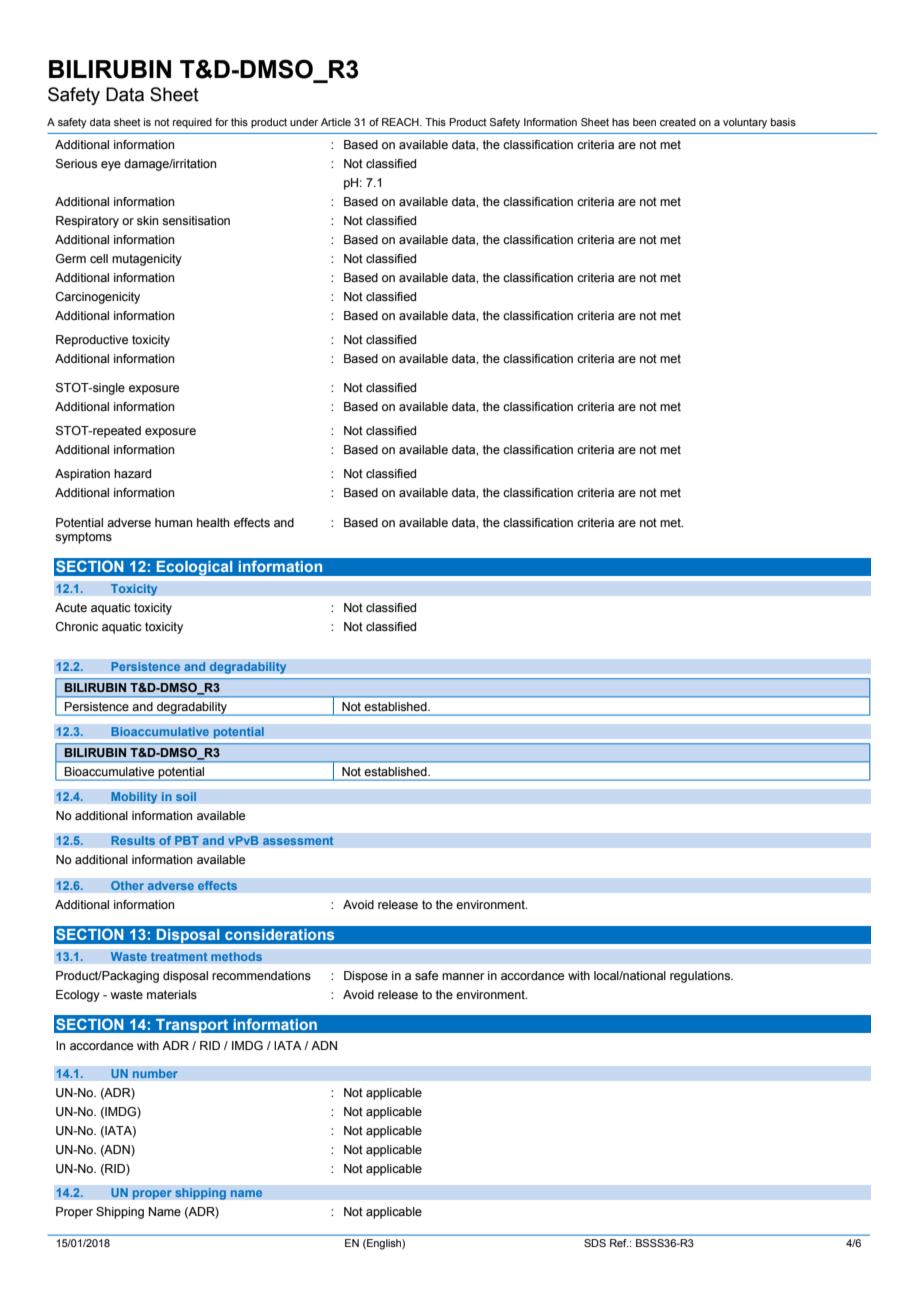  What do you see at coordinates (678, 122) in the document?
I see `created` at bounding box center [678, 122].
